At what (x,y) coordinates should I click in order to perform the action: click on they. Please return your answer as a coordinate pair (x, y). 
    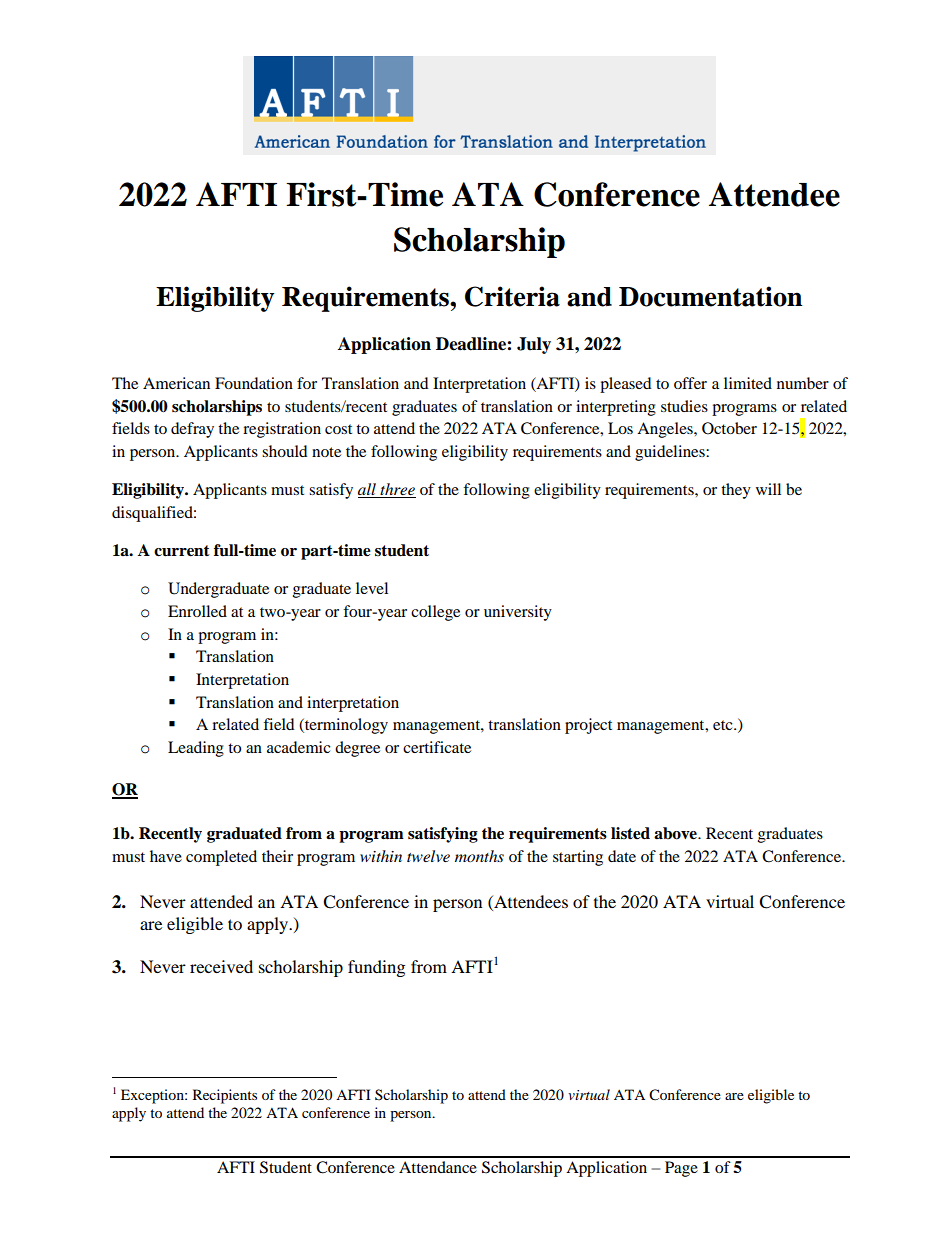
    Looking at the image, I should click on (736, 491).
